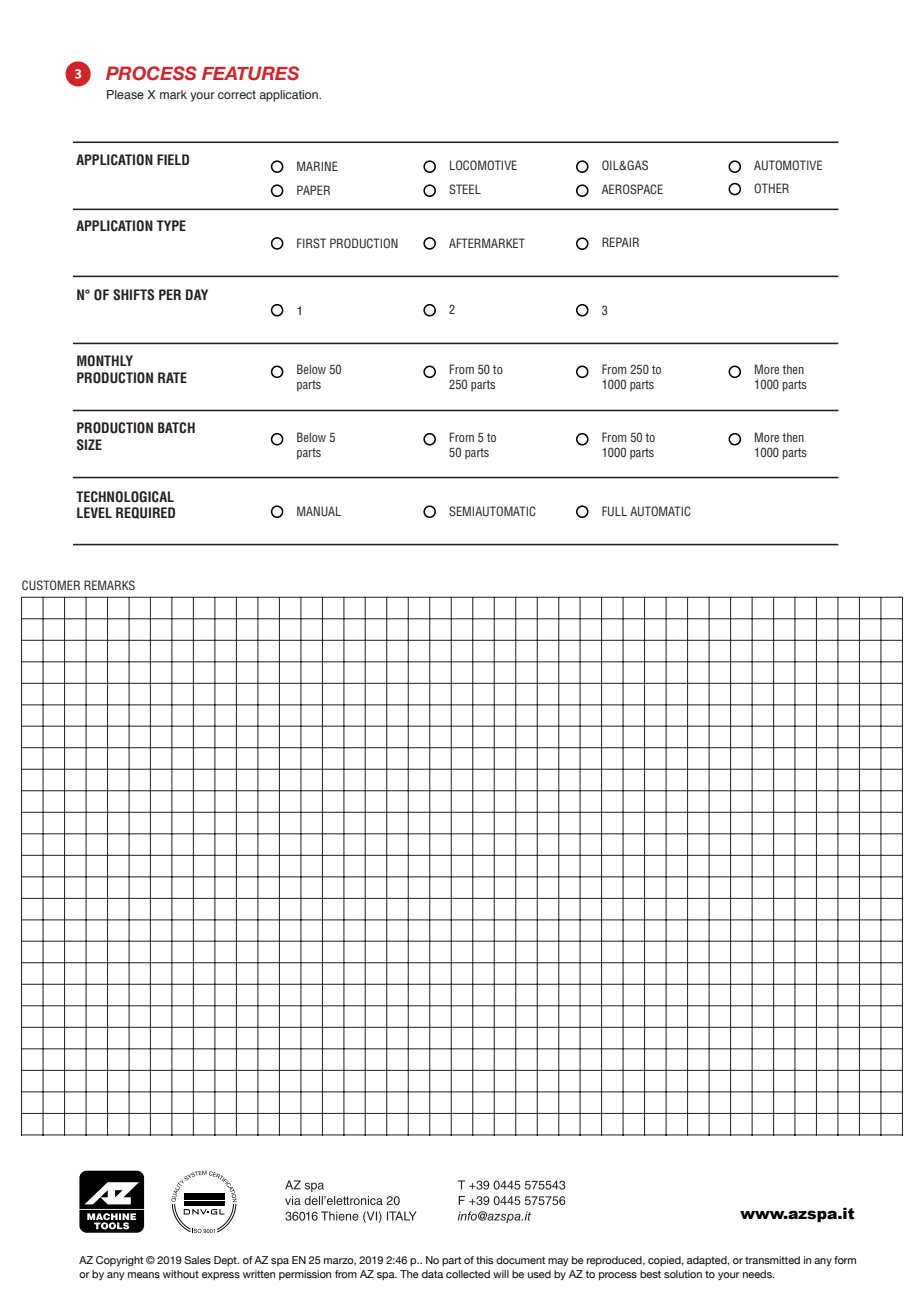 The image size is (924, 1308). Describe the element at coordinates (319, 511) in the image. I see `MANUAL` at that location.
